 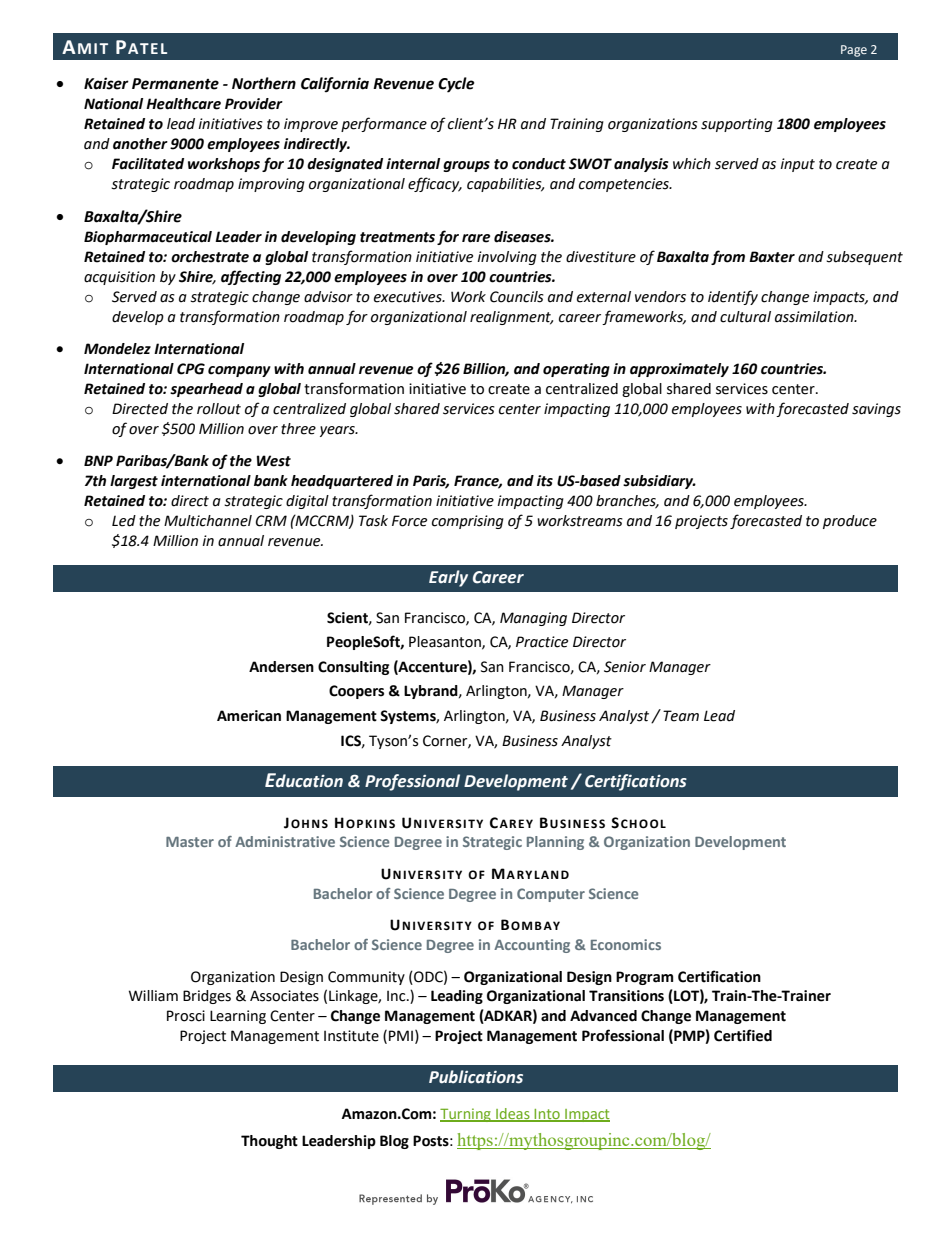 I want to click on American, so click(x=249, y=716).
